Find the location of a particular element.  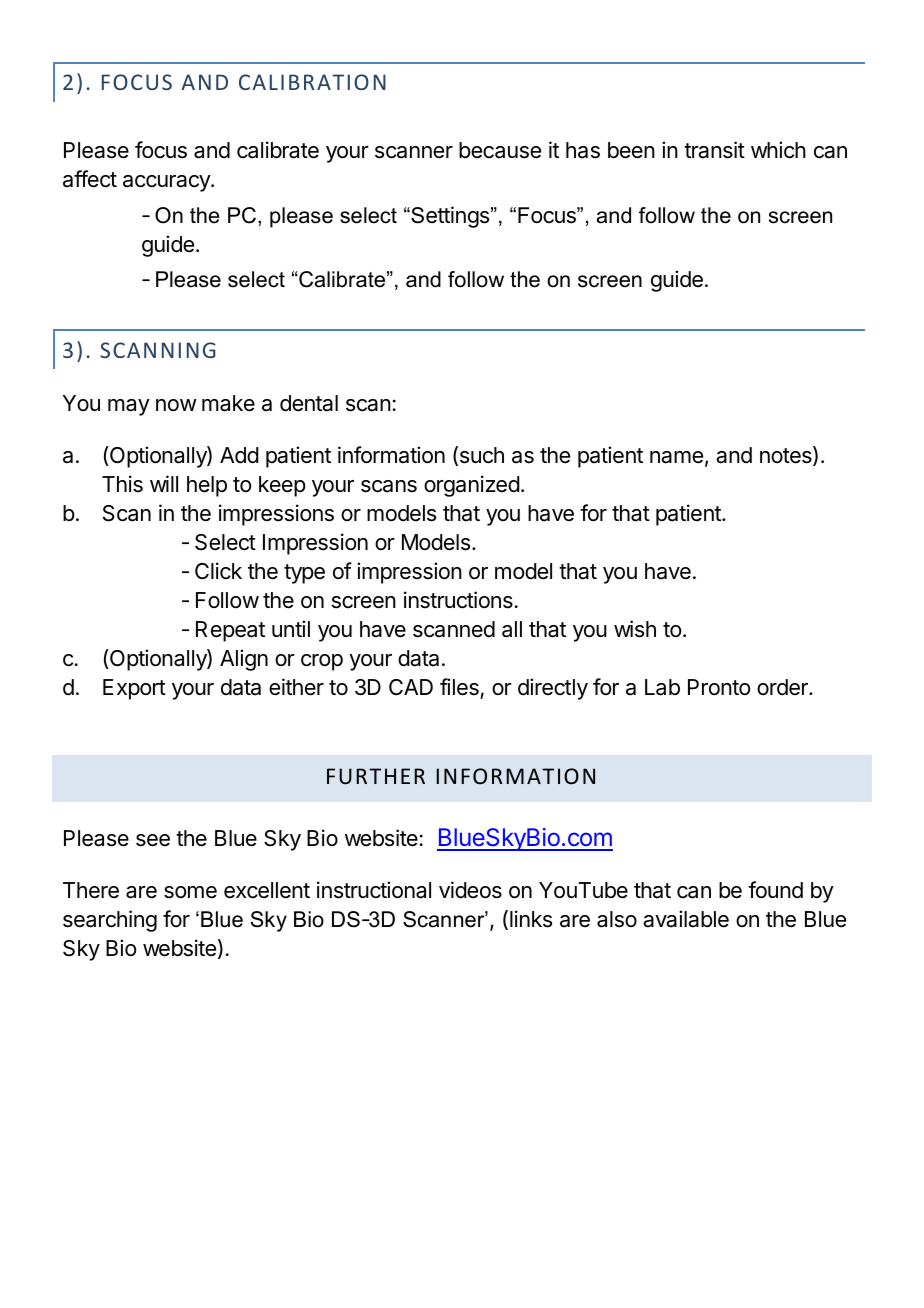

accuracy is located at coordinates (167, 183).
